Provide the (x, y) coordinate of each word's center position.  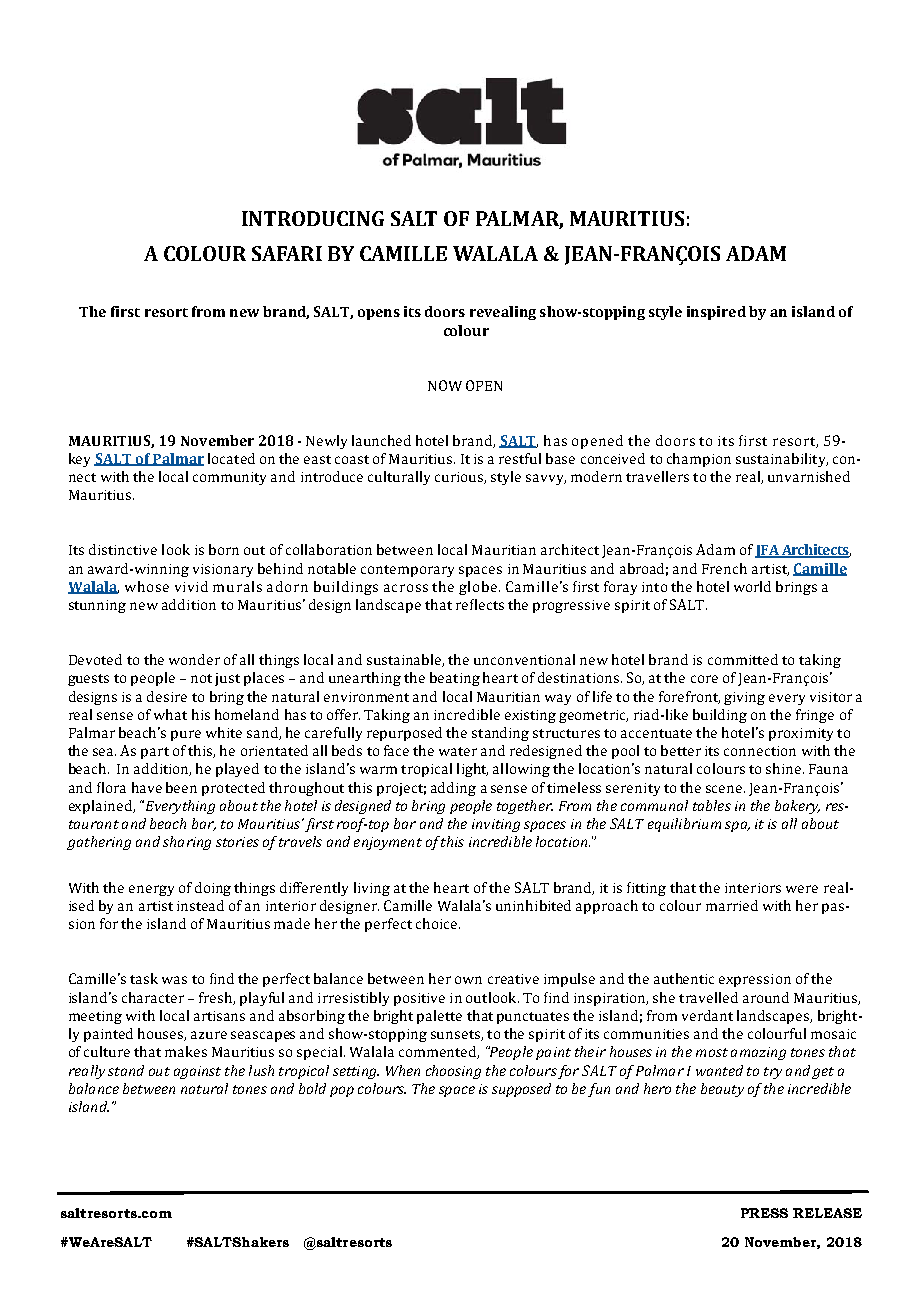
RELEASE (827, 1213)
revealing (503, 313)
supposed (521, 1090)
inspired (716, 313)
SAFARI (287, 253)
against (197, 1072)
